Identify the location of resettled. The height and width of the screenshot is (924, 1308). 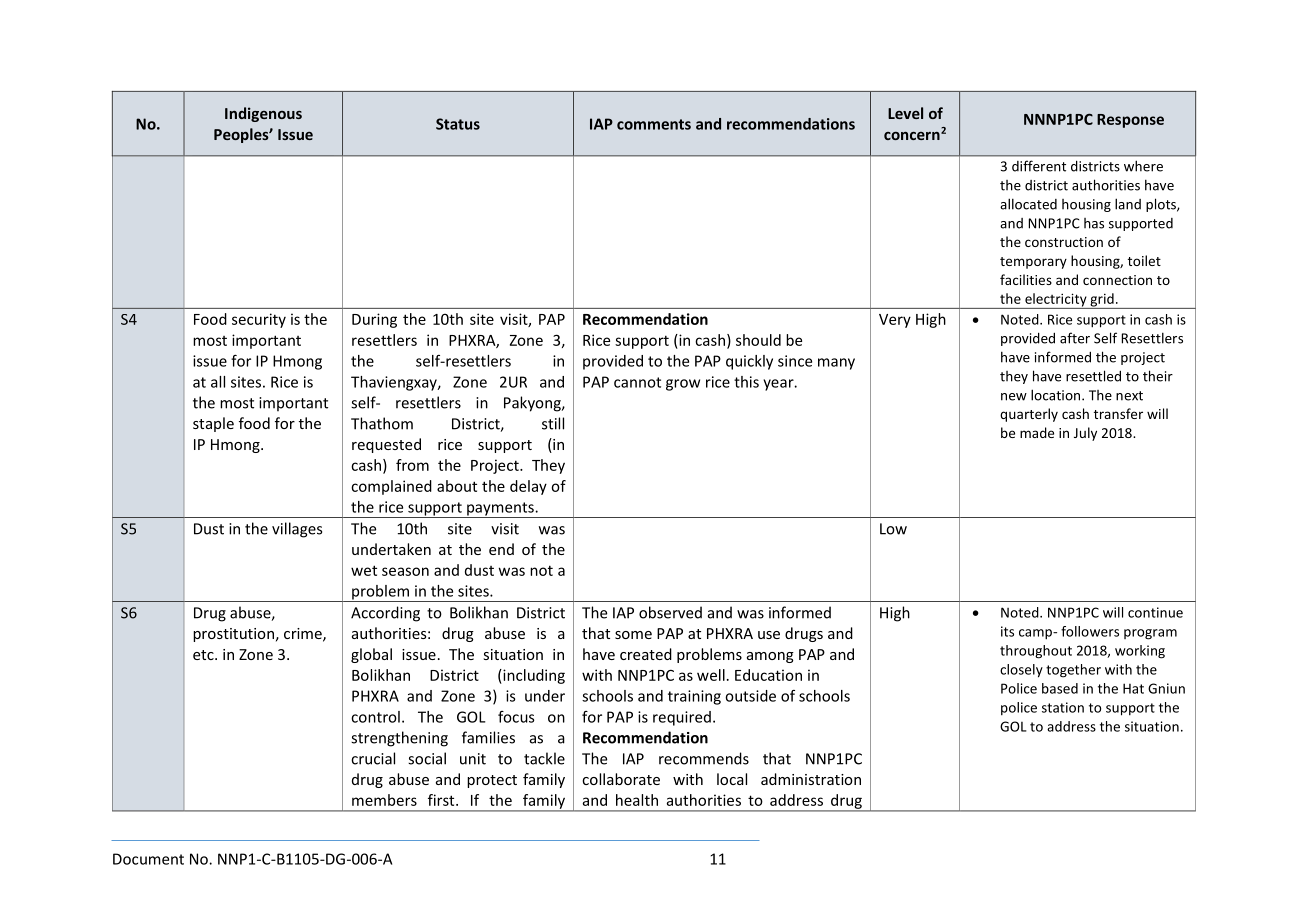
(1093, 376).
